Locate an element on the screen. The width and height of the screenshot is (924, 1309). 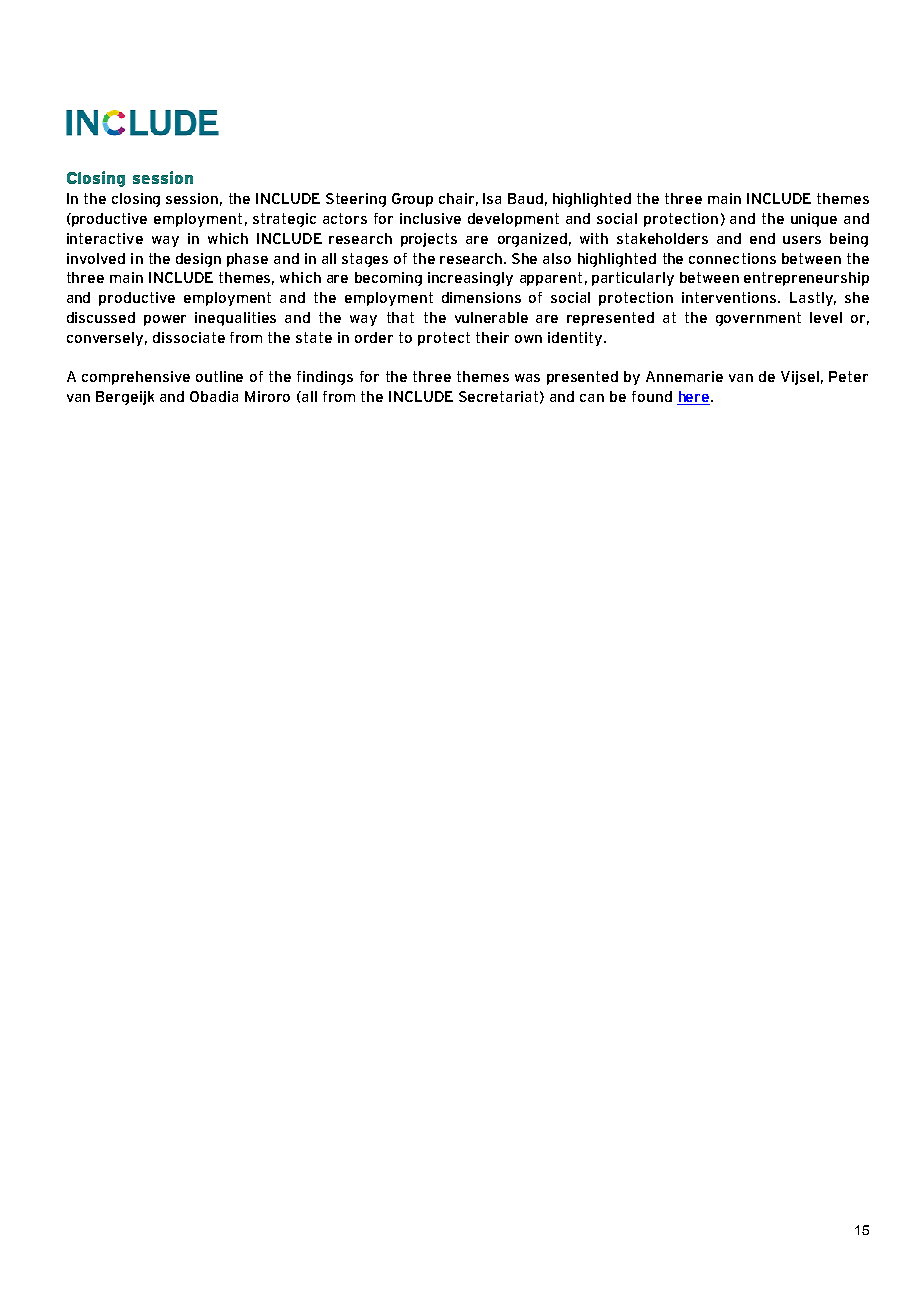
increasingly is located at coordinates (470, 279).
